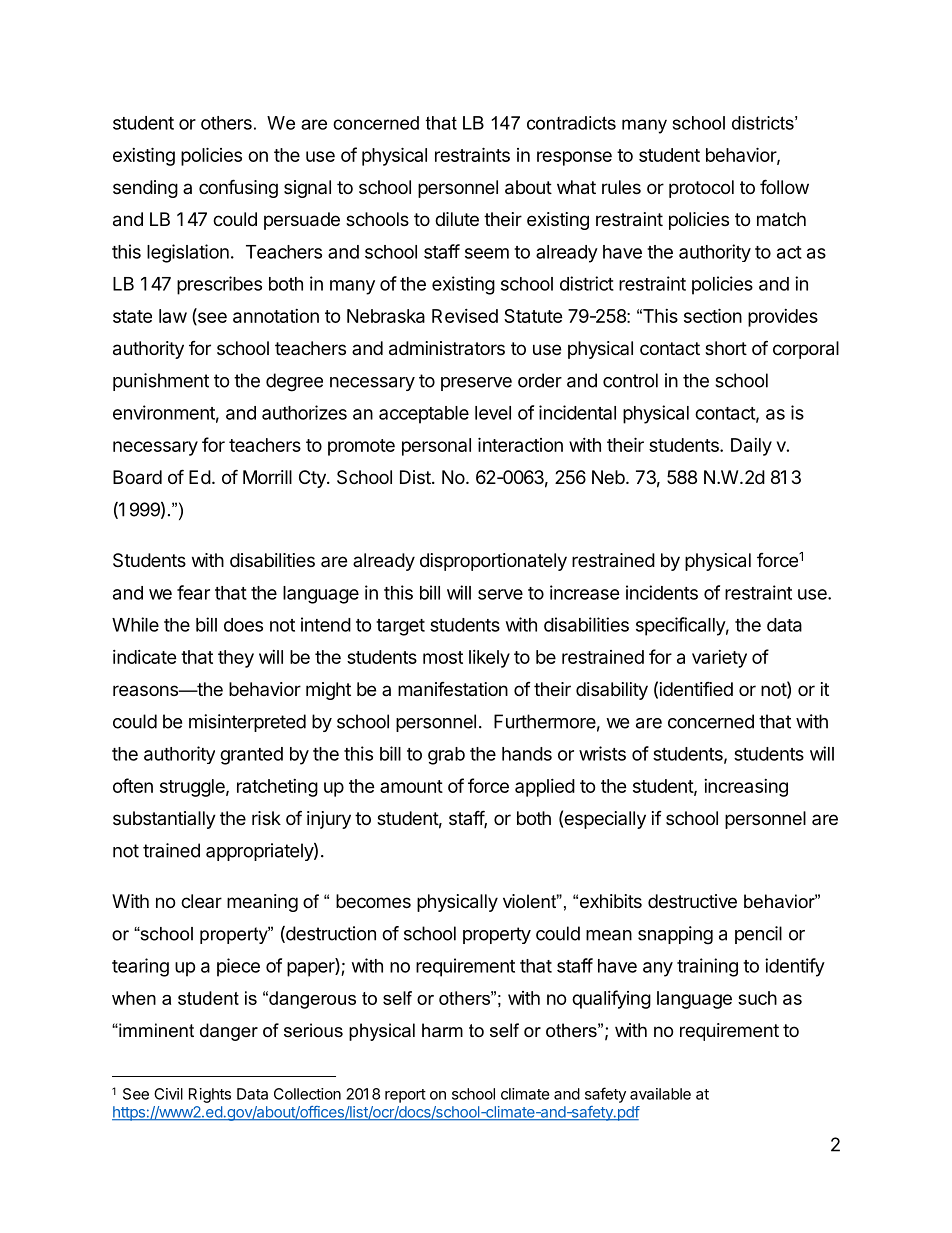  Describe the element at coordinates (493, 562) in the screenshot. I see `disproportionately` at that location.
